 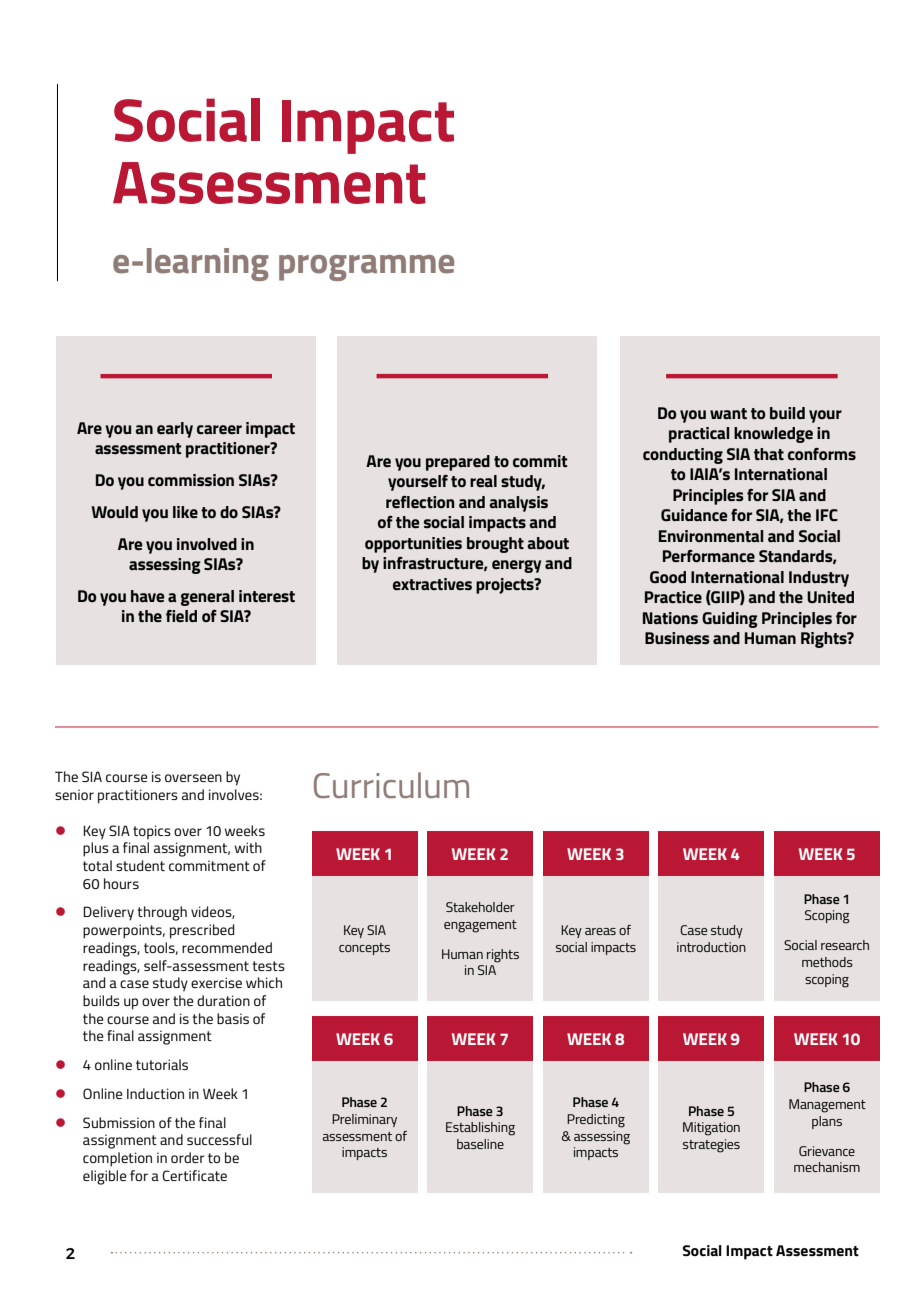 I want to click on baseline, so click(x=480, y=1144).
